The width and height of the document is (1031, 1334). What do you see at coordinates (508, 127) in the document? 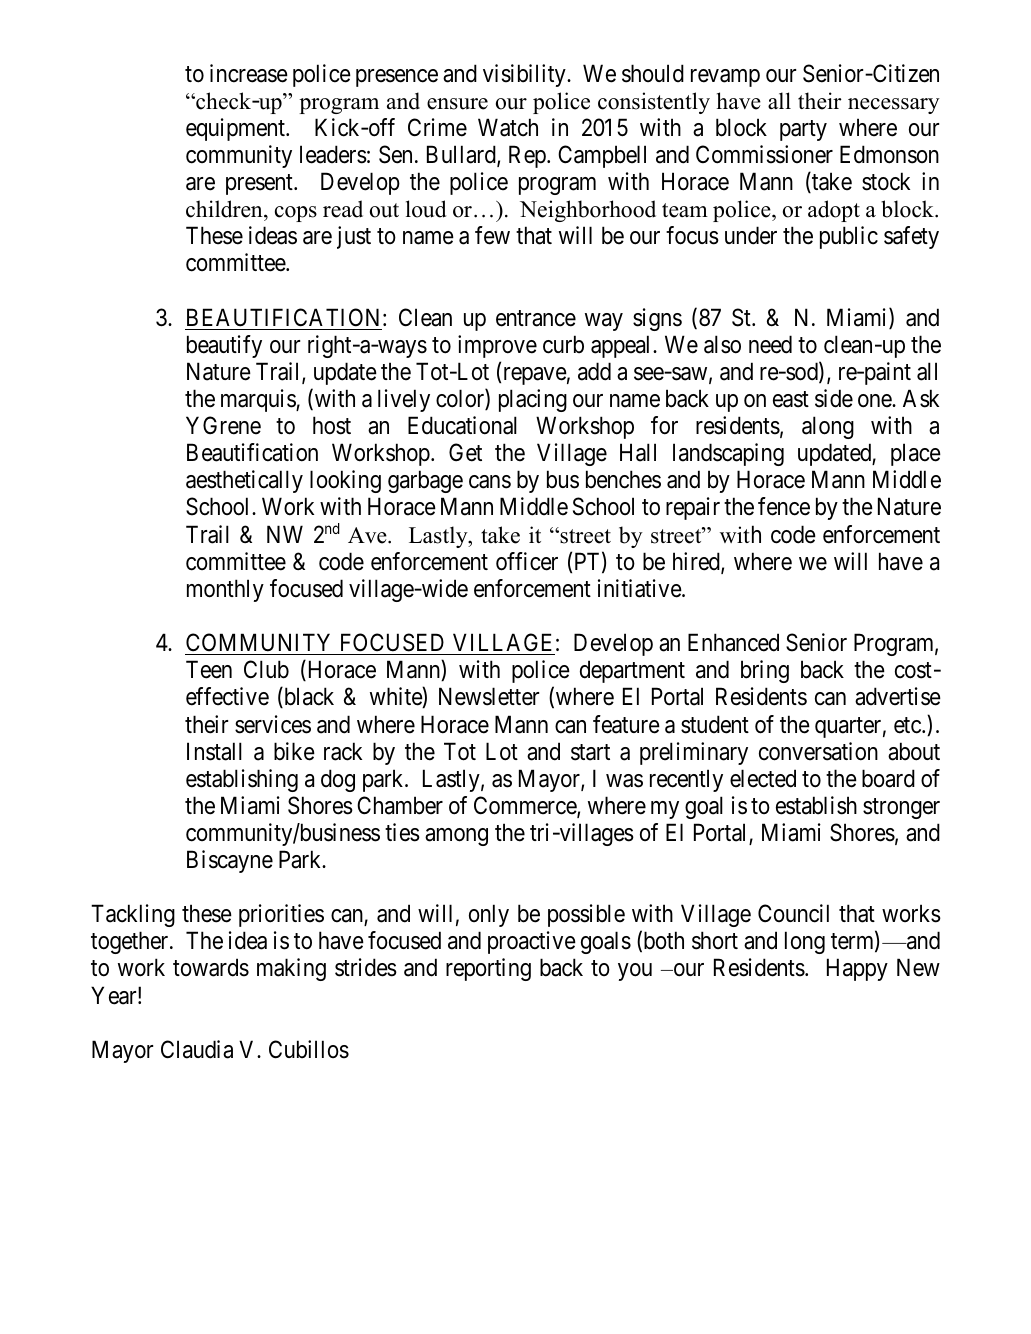
I see `Watch` at bounding box center [508, 127].
